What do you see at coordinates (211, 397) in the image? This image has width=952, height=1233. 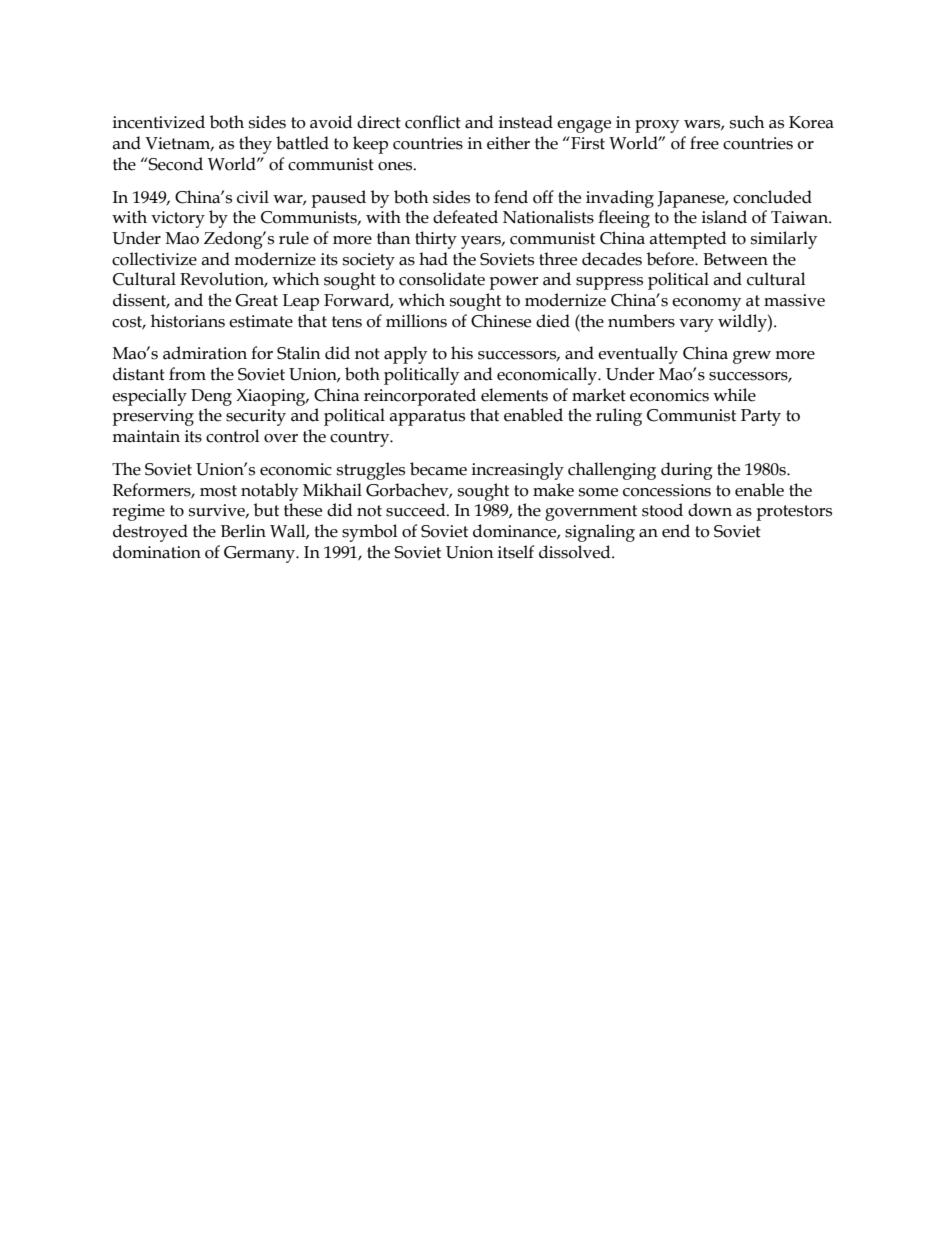 I see `Deng` at bounding box center [211, 397].
